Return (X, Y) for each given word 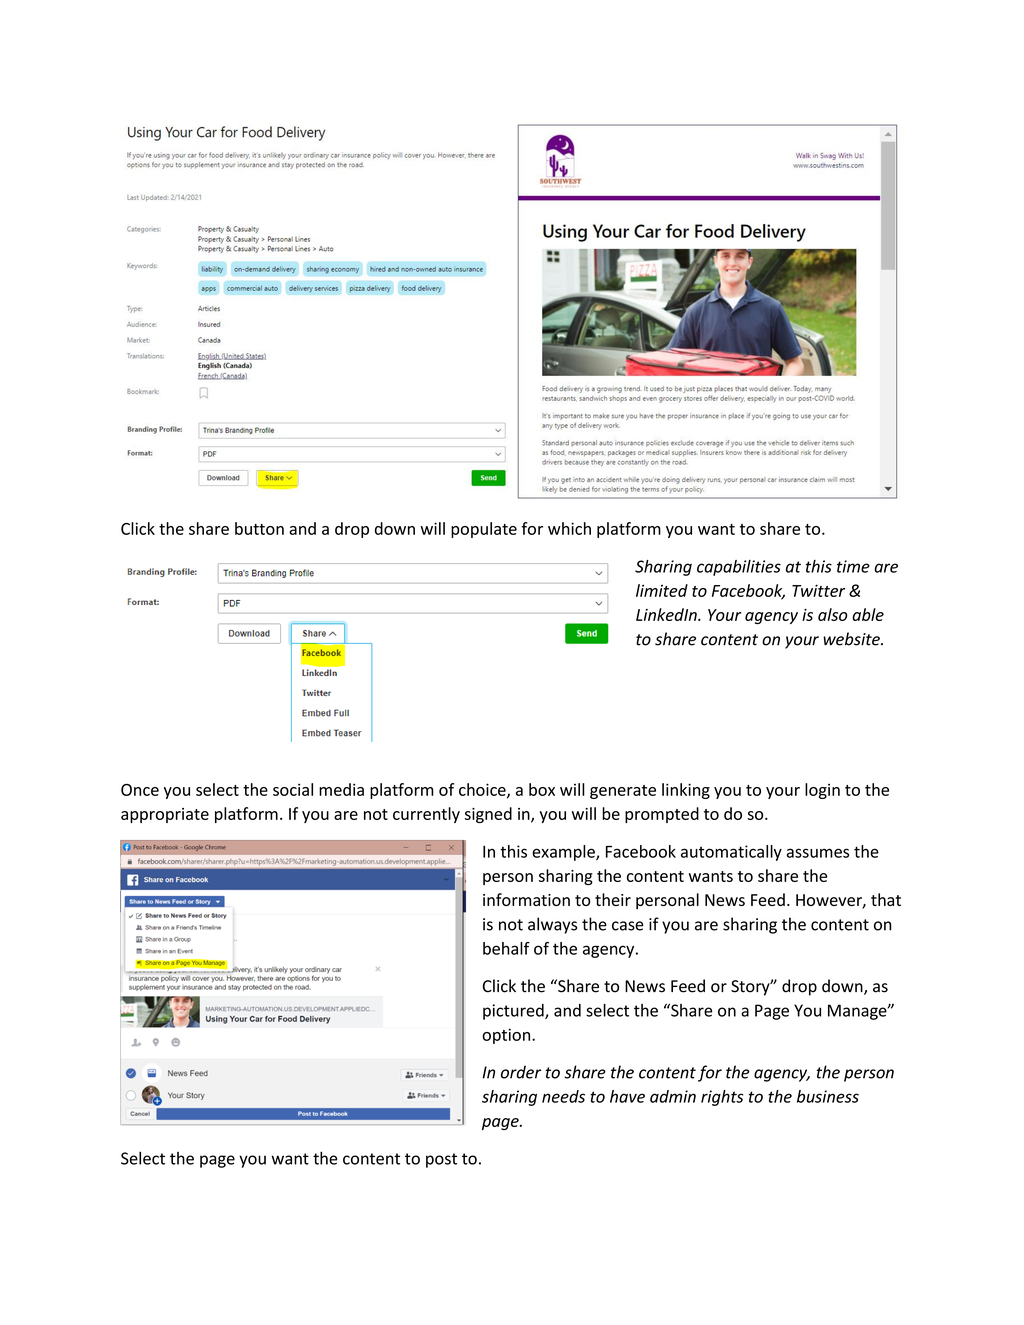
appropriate (165, 815)
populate (484, 530)
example (564, 853)
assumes (818, 853)
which (569, 528)
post (441, 1160)
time (853, 566)
